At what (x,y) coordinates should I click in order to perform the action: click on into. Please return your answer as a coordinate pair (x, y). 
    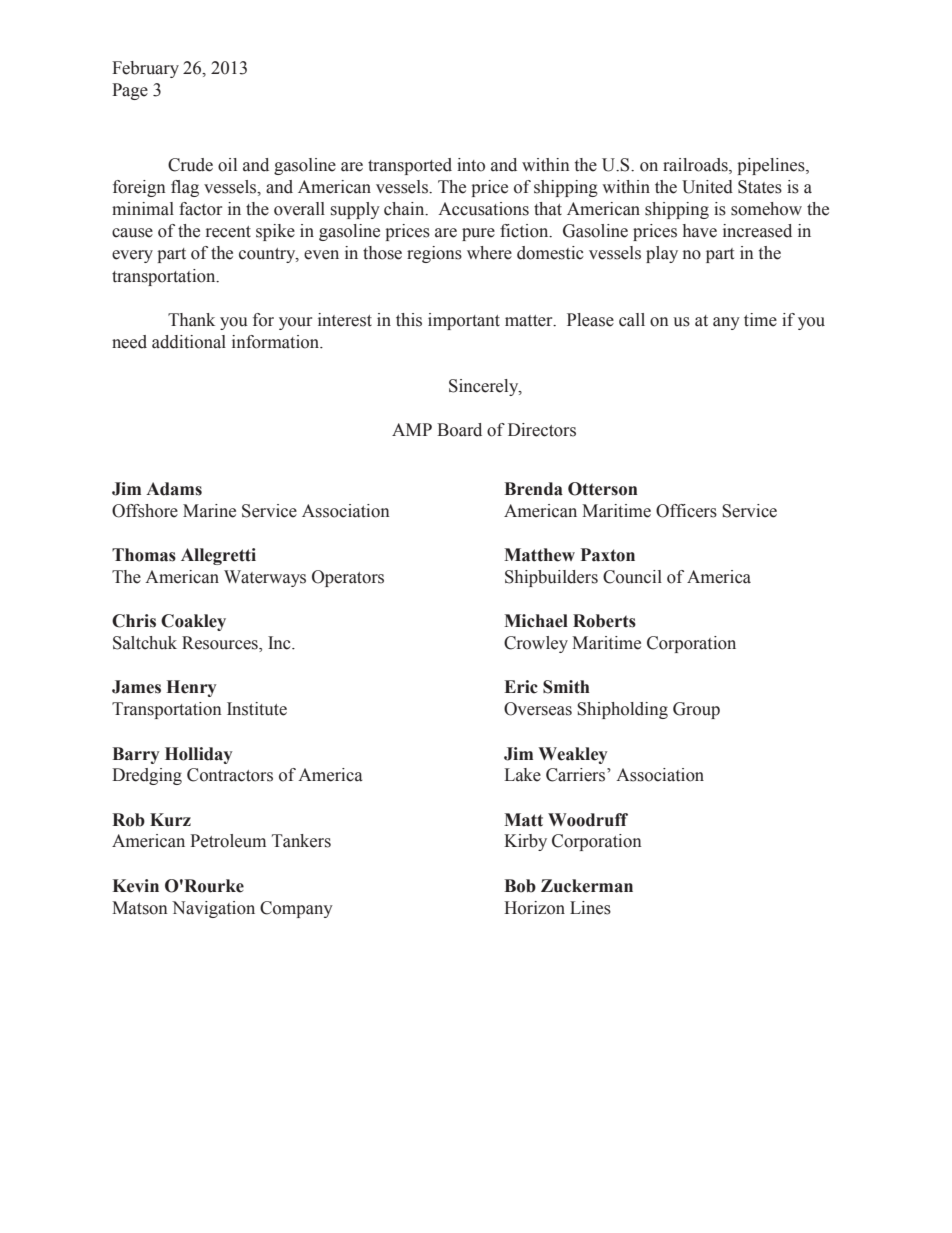
    Looking at the image, I should click on (471, 165).
